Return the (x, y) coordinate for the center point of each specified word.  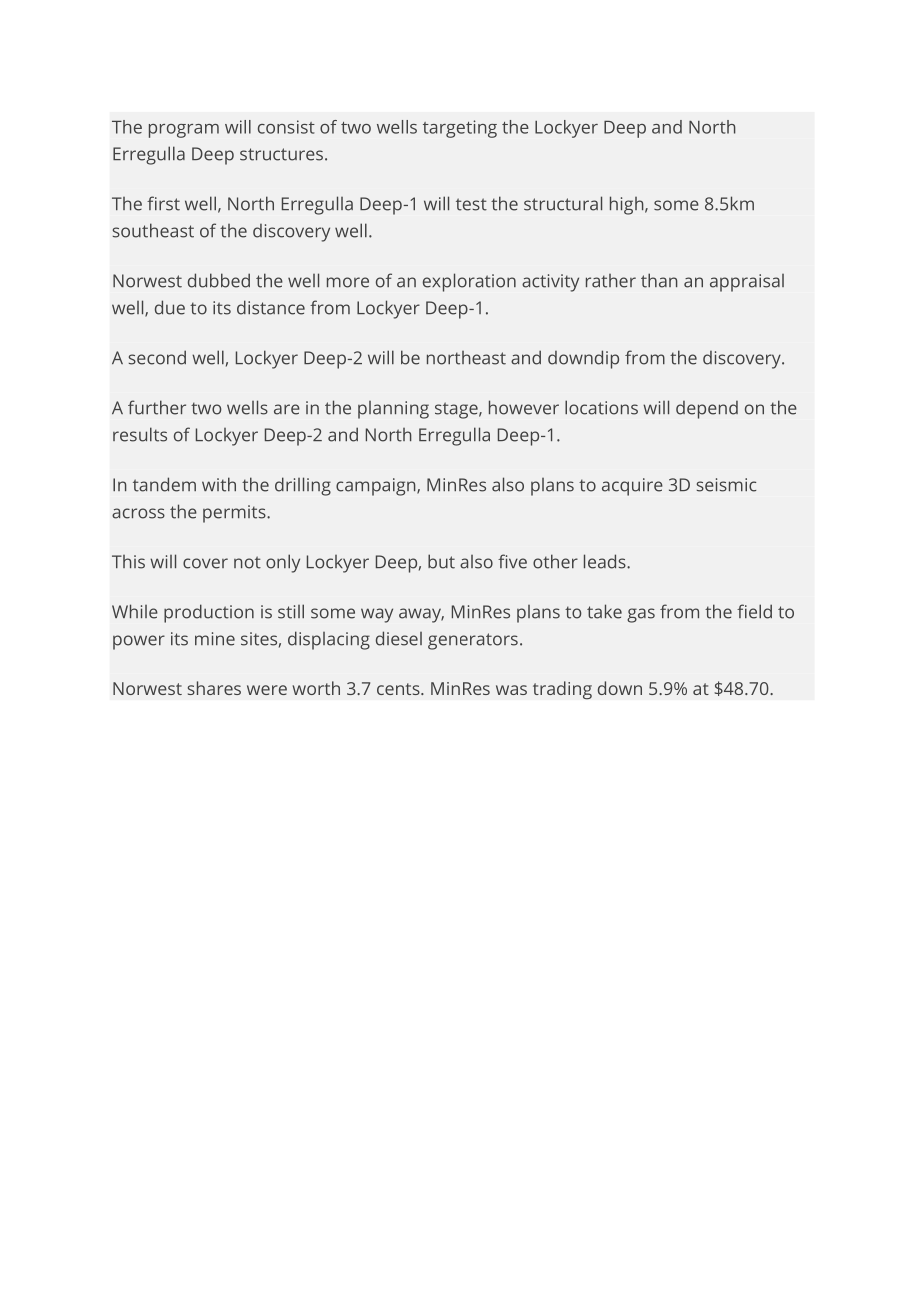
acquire (632, 487)
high (628, 205)
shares (214, 688)
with (219, 484)
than (659, 280)
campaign (377, 487)
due (170, 307)
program (184, 131)
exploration (469, 282)
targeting (460, 129)
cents (399, 689)
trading (562, 690)
